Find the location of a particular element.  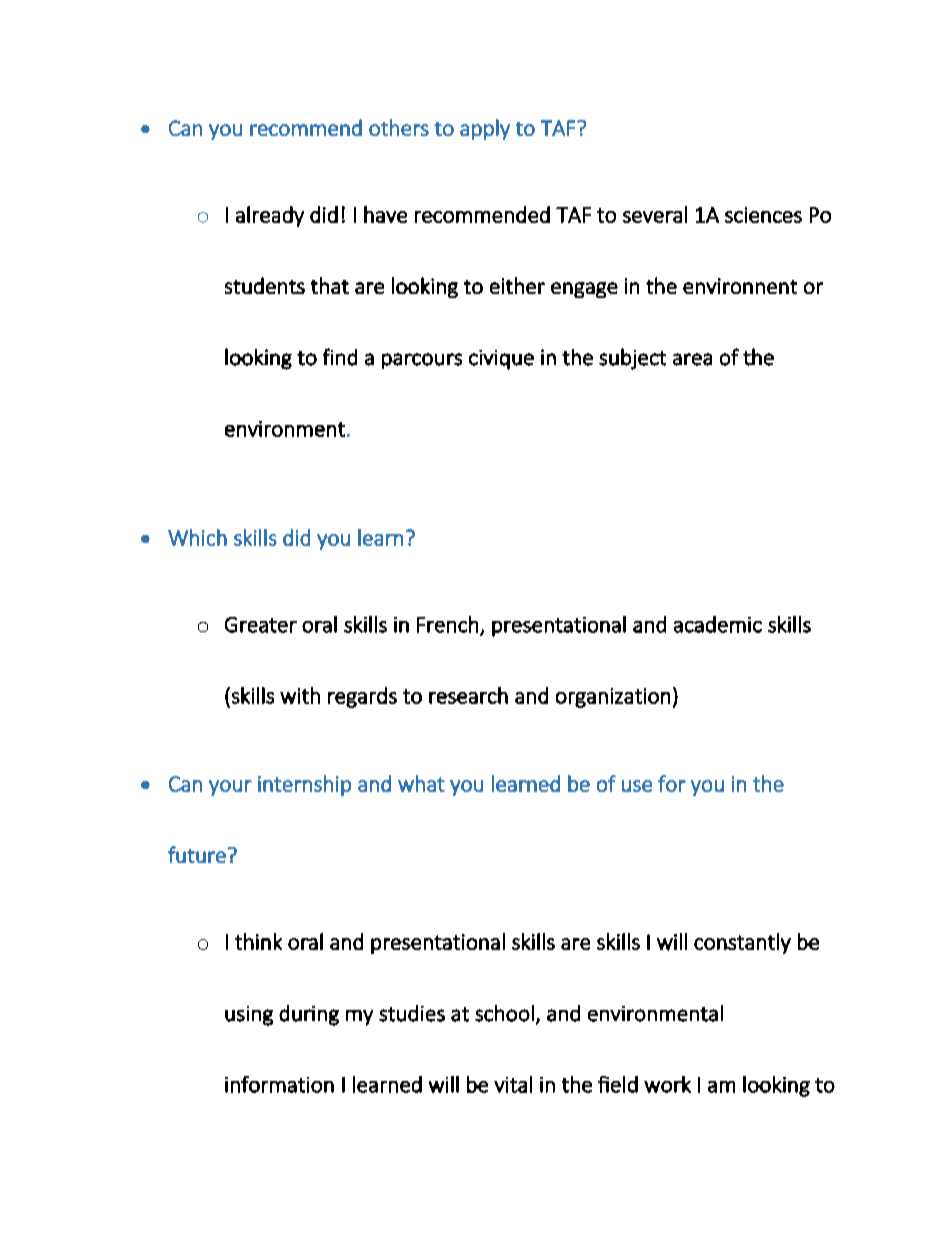

what is located at coordinates (421, 783).
